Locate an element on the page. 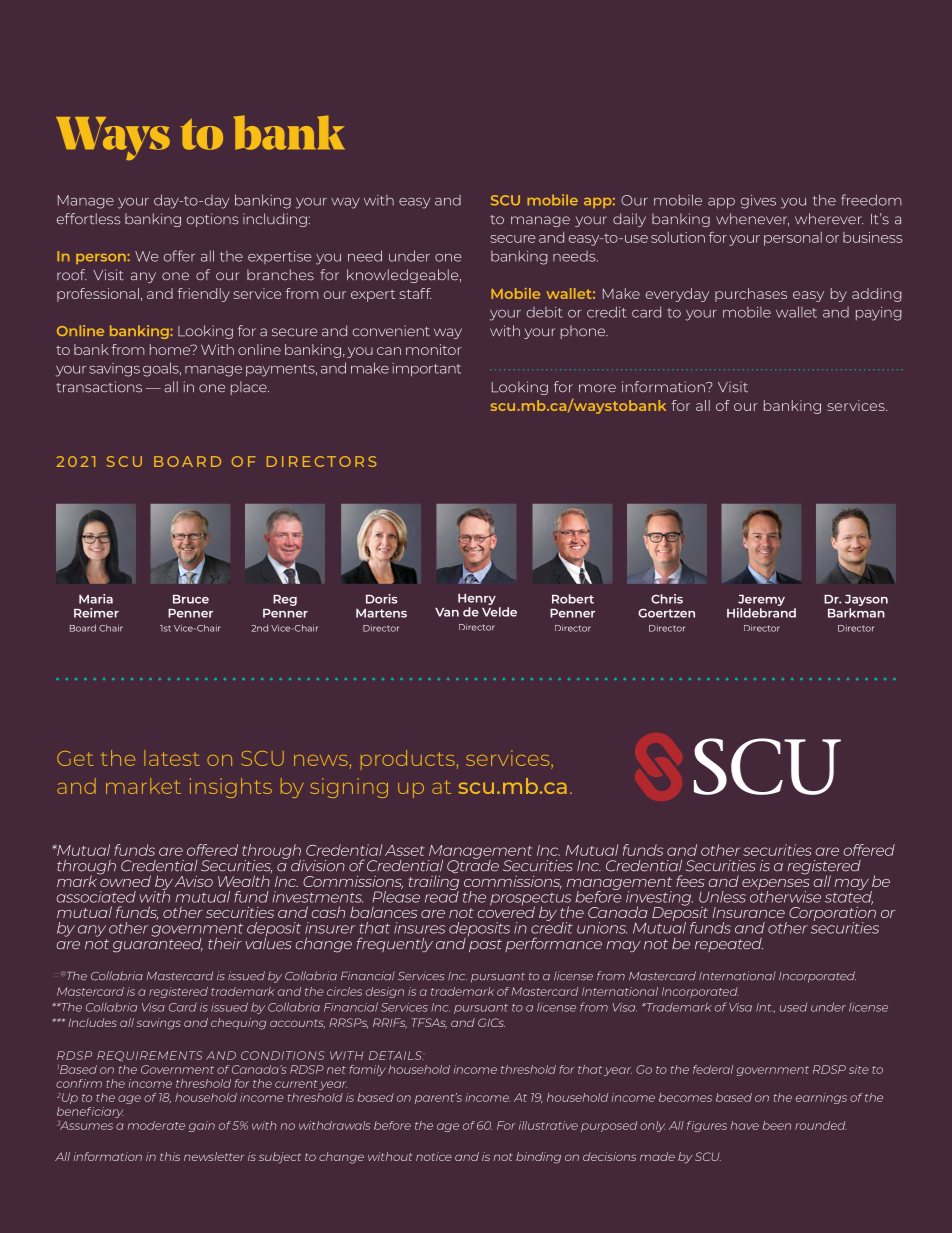 This image has height=1233, width=952. latest is located at coordinates (172, 758).
